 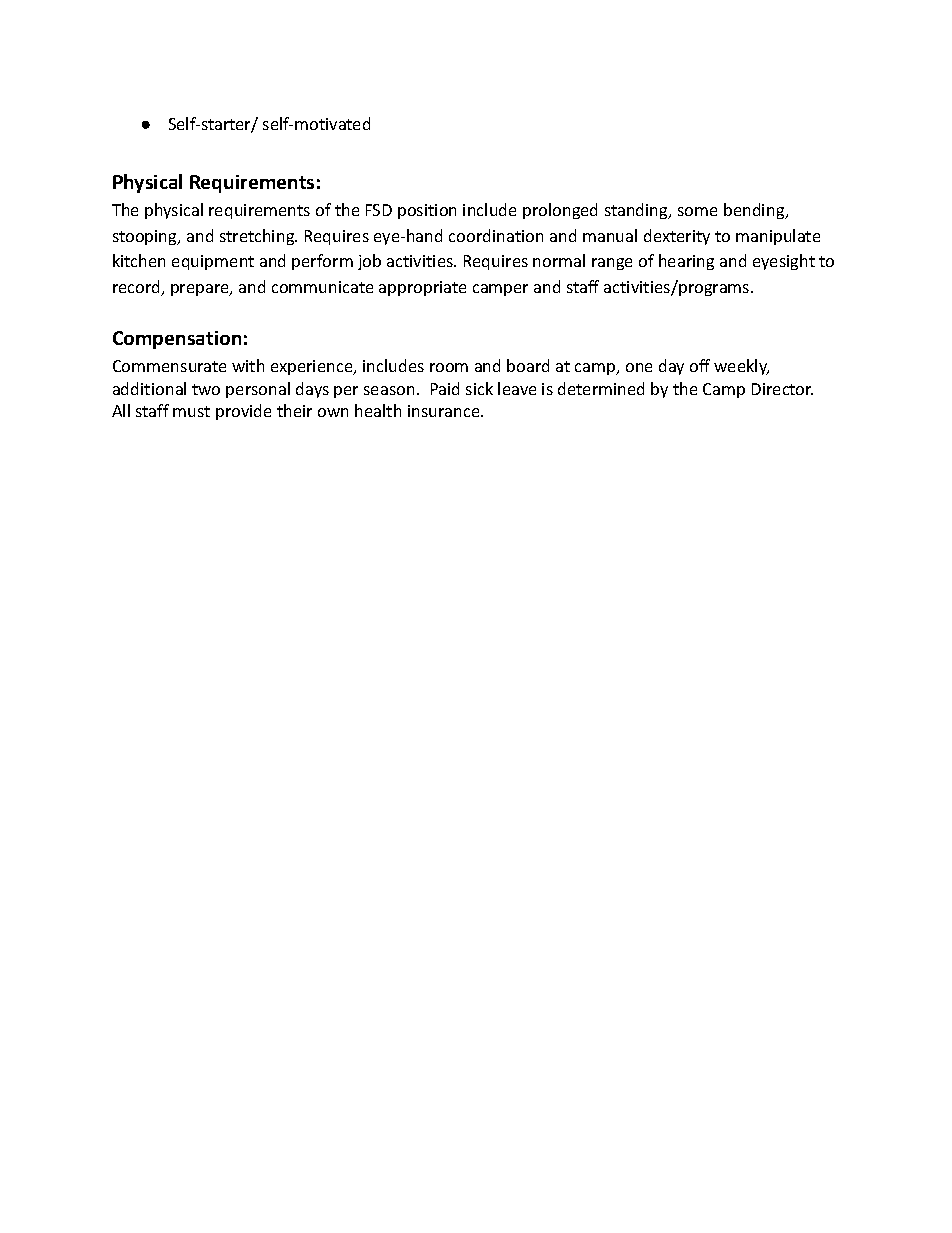 What do you see at coordinates (427, 211) in the screenshot?
I see `position` at bounding box center [427, 211].
